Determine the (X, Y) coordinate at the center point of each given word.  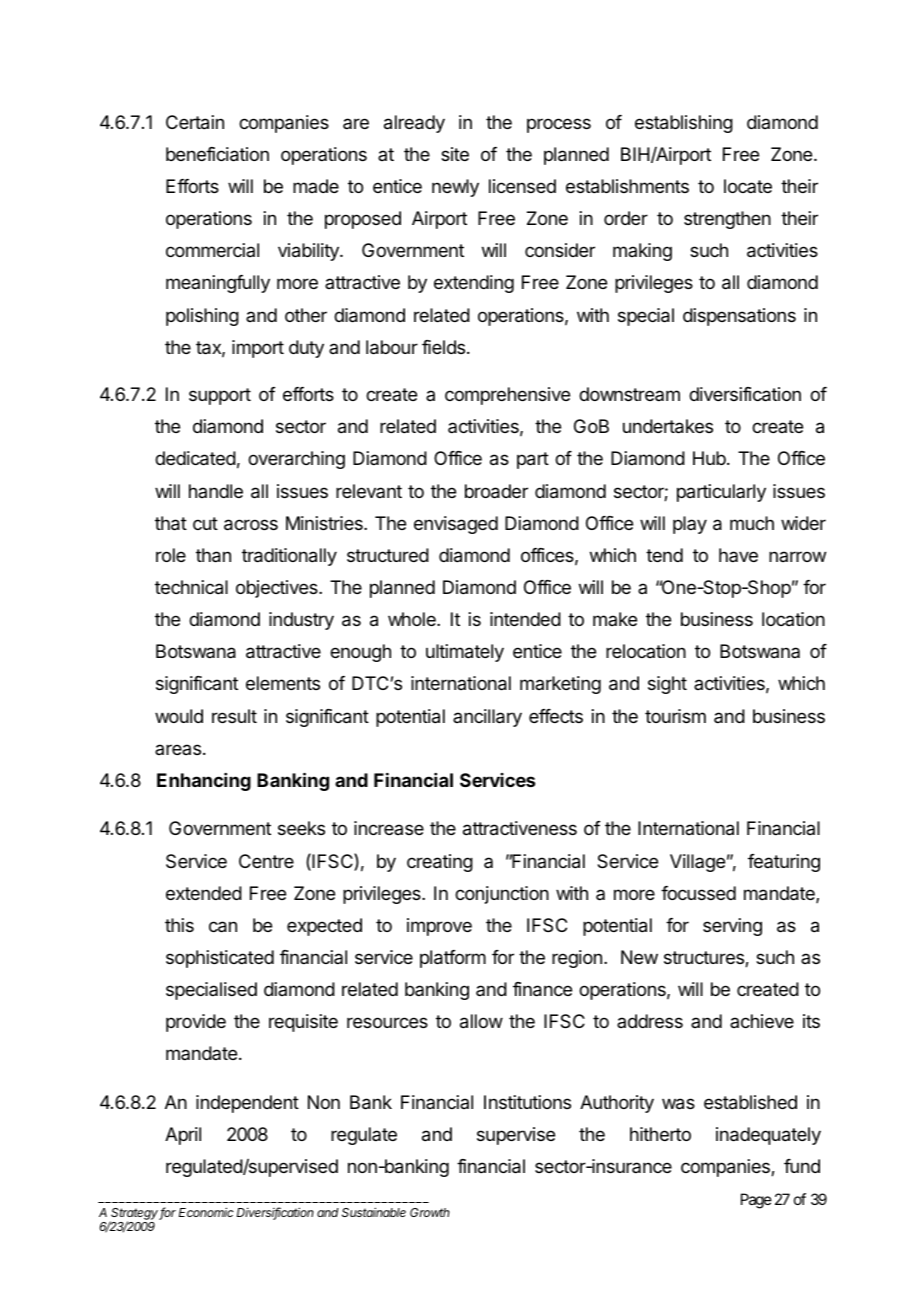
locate (748, 186)
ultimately (465, 653)
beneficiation (217, 154)
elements (283, 683)
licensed (522, 186)
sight (667, 685)
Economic (206, 1212)
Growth (430, 1212)
